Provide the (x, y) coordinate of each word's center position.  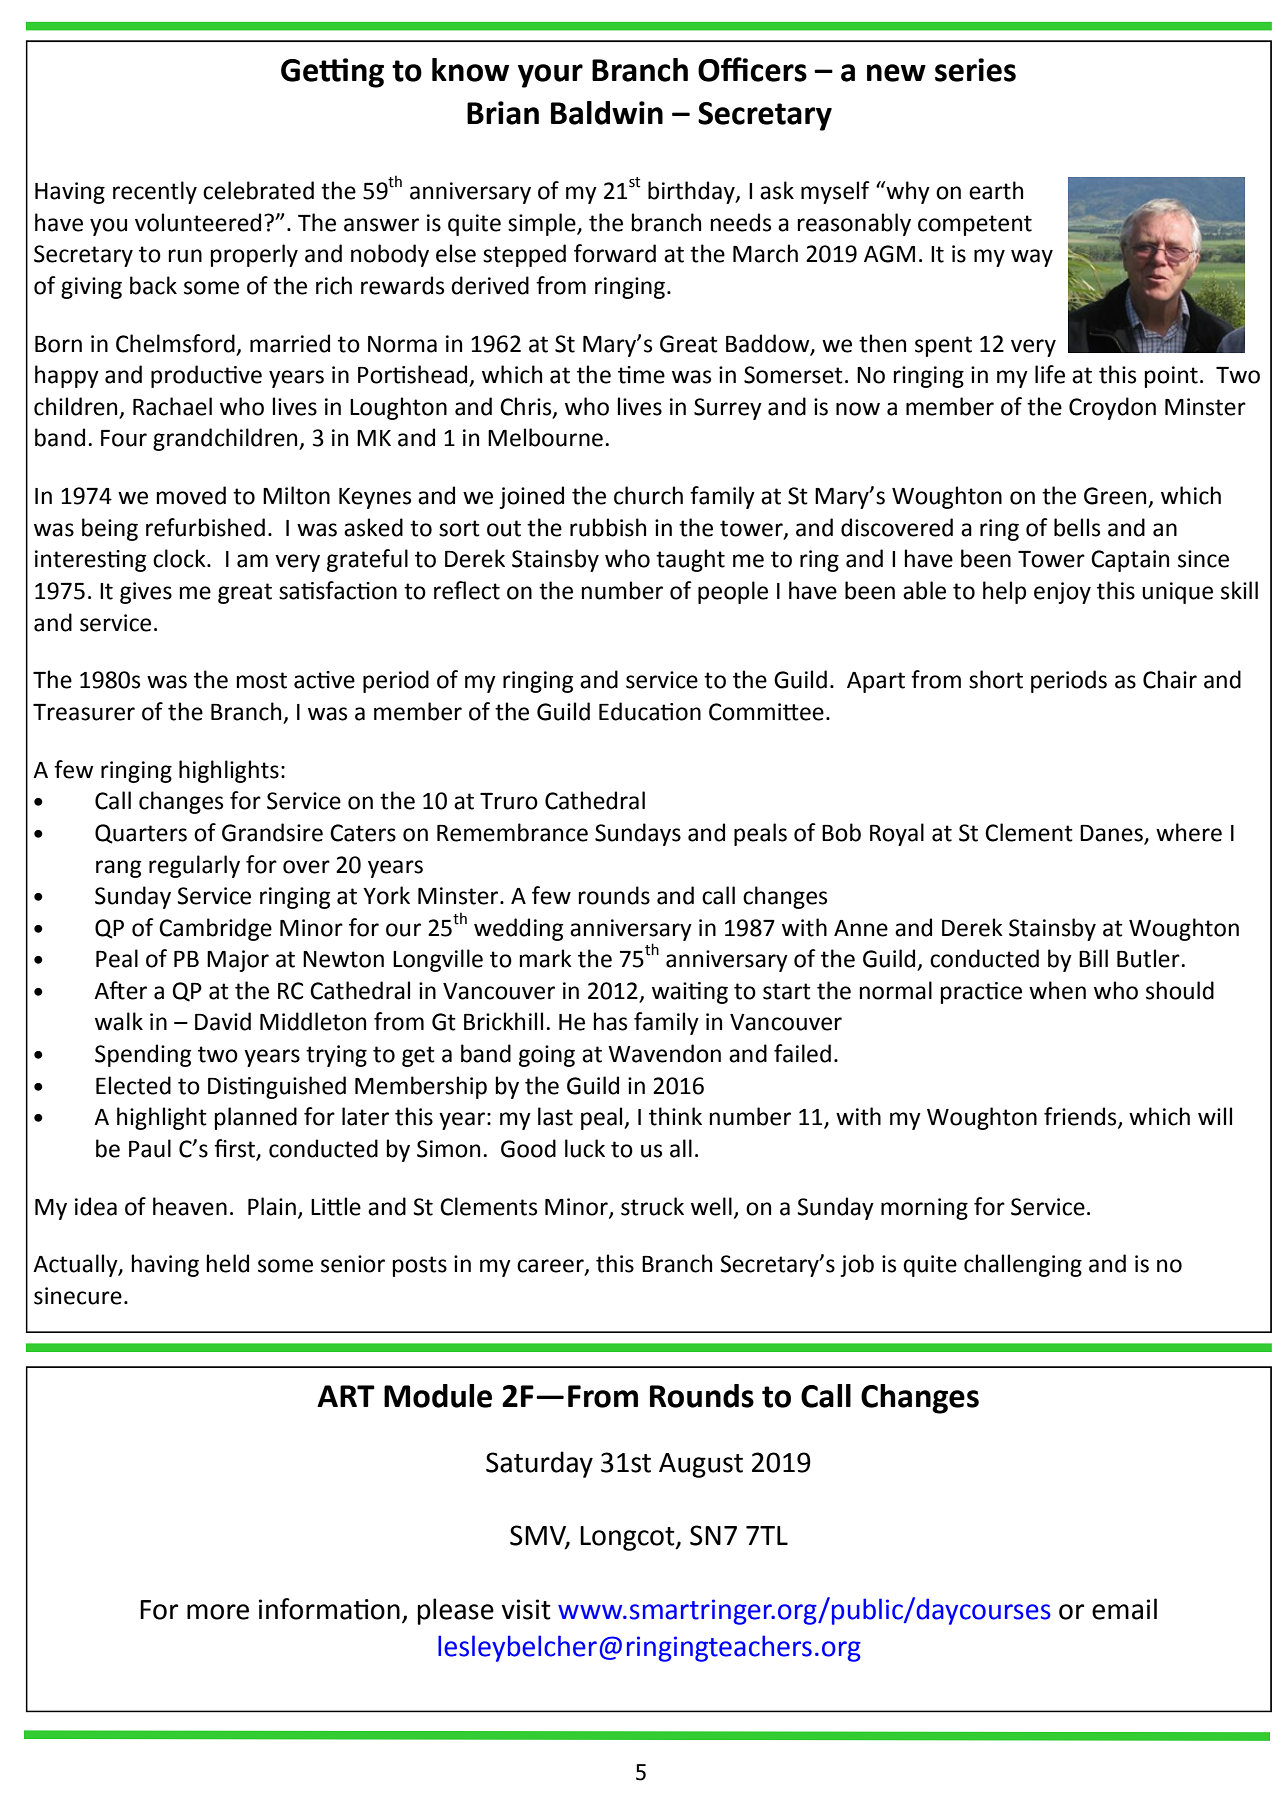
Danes (1112, 834)
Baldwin (607, 113)
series (975, 70)
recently (155, 192)
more (218, 1612)
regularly (194, 866)
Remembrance (512, 832)
